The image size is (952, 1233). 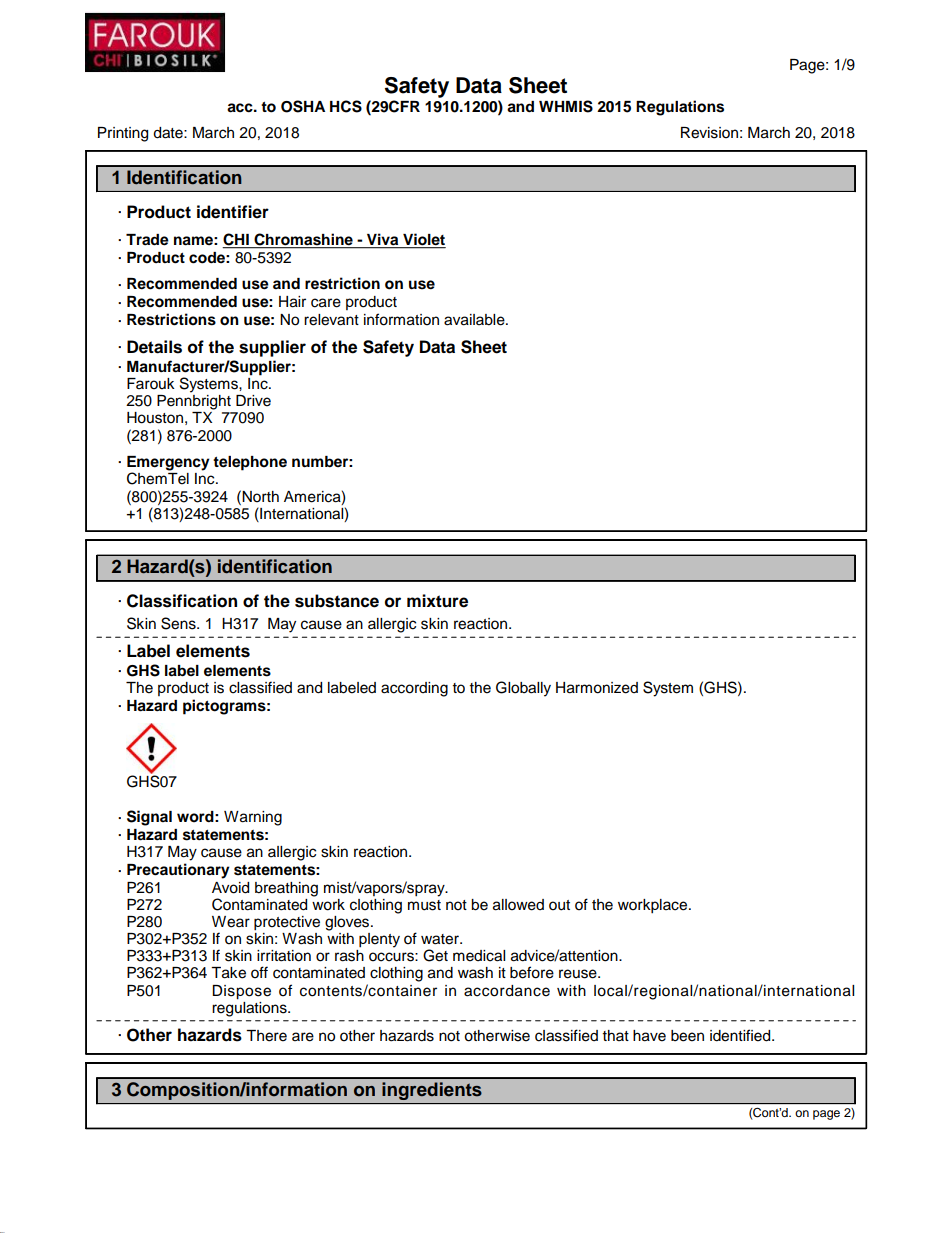 I want to click on Revision, so click(x=709, y=133).
